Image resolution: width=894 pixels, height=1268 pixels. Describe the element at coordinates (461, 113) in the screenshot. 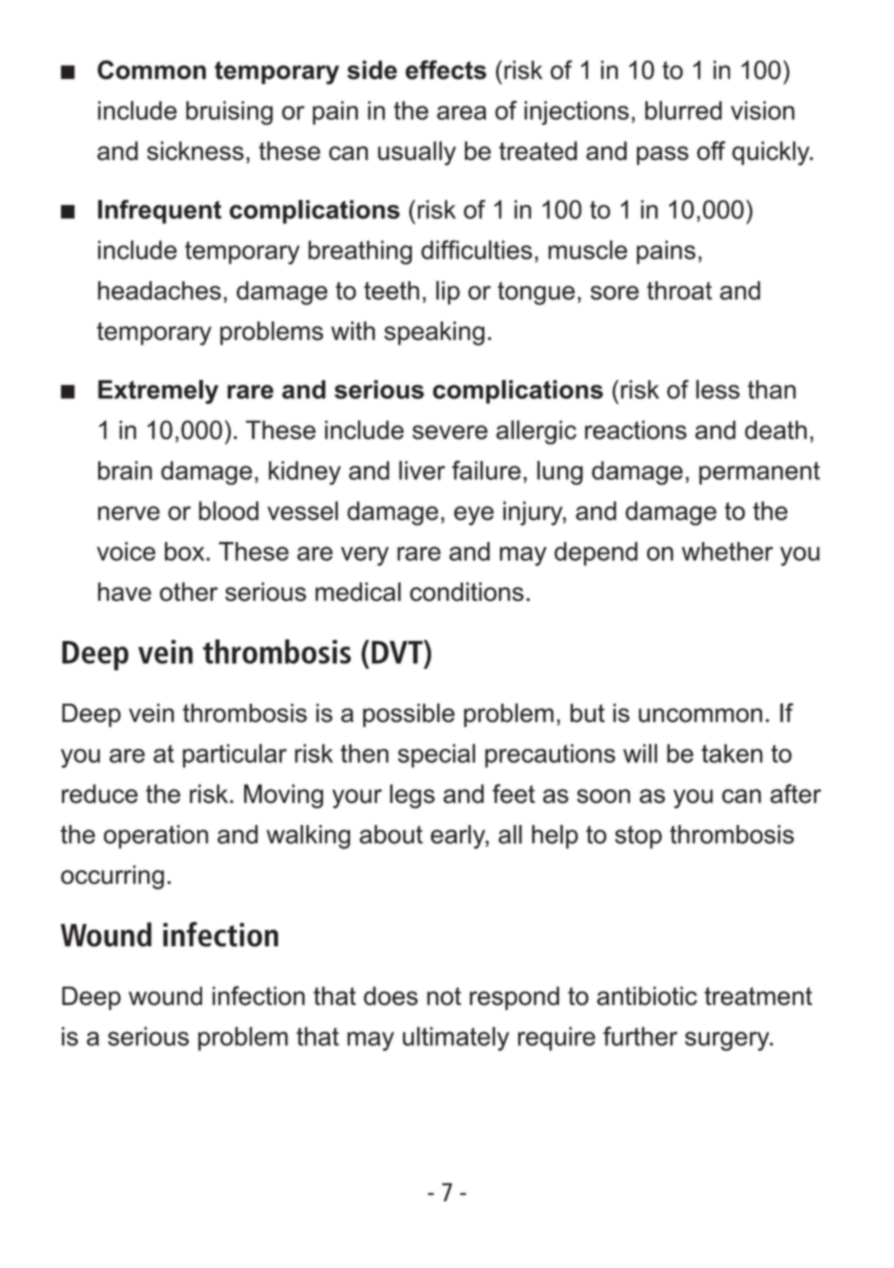

I see `area` at that location.
